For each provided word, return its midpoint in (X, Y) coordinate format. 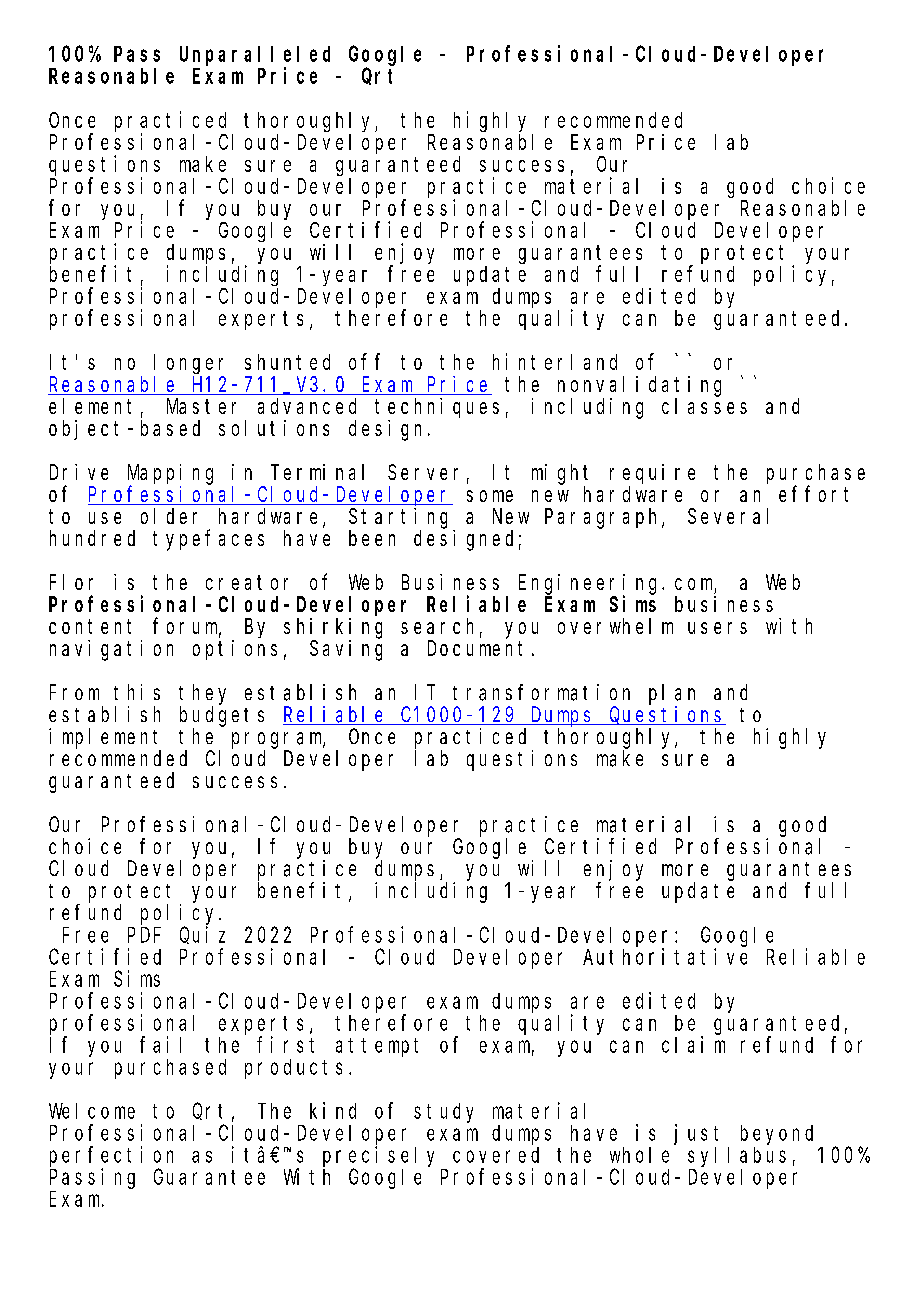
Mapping (170, 475)
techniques (437, 408)
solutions (274, 428)
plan (672, 694)
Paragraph (604, 518)
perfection (111, 1156)
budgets (222, 716)
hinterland (555, 361)
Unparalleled (255, 56)
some (490, 496)
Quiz (202, 935)
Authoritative (665, 956)
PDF (144, 935)
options (235, 650)
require (652, 474)
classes (704, 406)
